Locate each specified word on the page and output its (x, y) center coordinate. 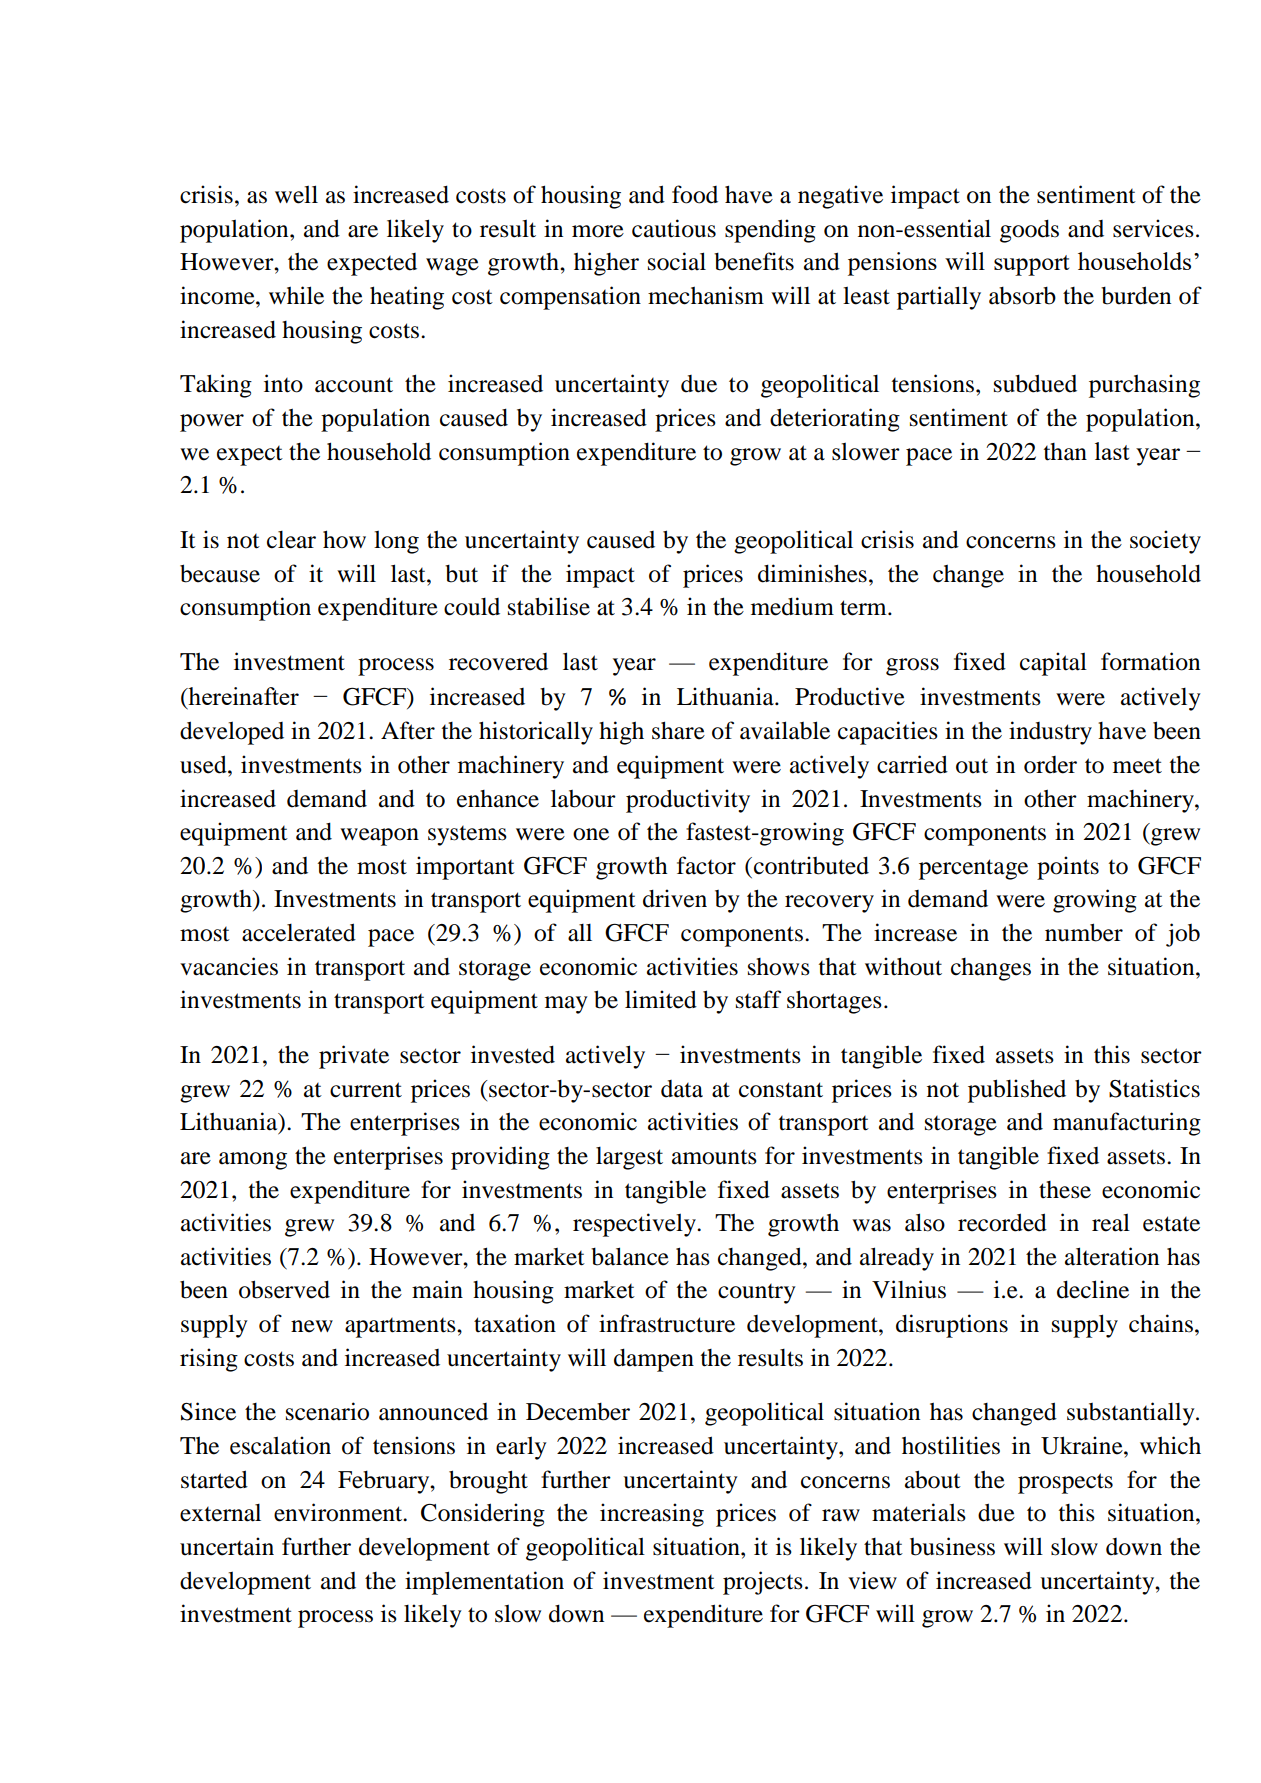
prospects (1065, 1483)
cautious (674, 228)
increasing (652, 1515)
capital (1053, 664)
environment (339, 1512)
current (366, 1090)
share (678, 730)
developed (232, 733)
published (1017, 1091)
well (296, 194)
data (682, 1089)
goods (1029, 231)
